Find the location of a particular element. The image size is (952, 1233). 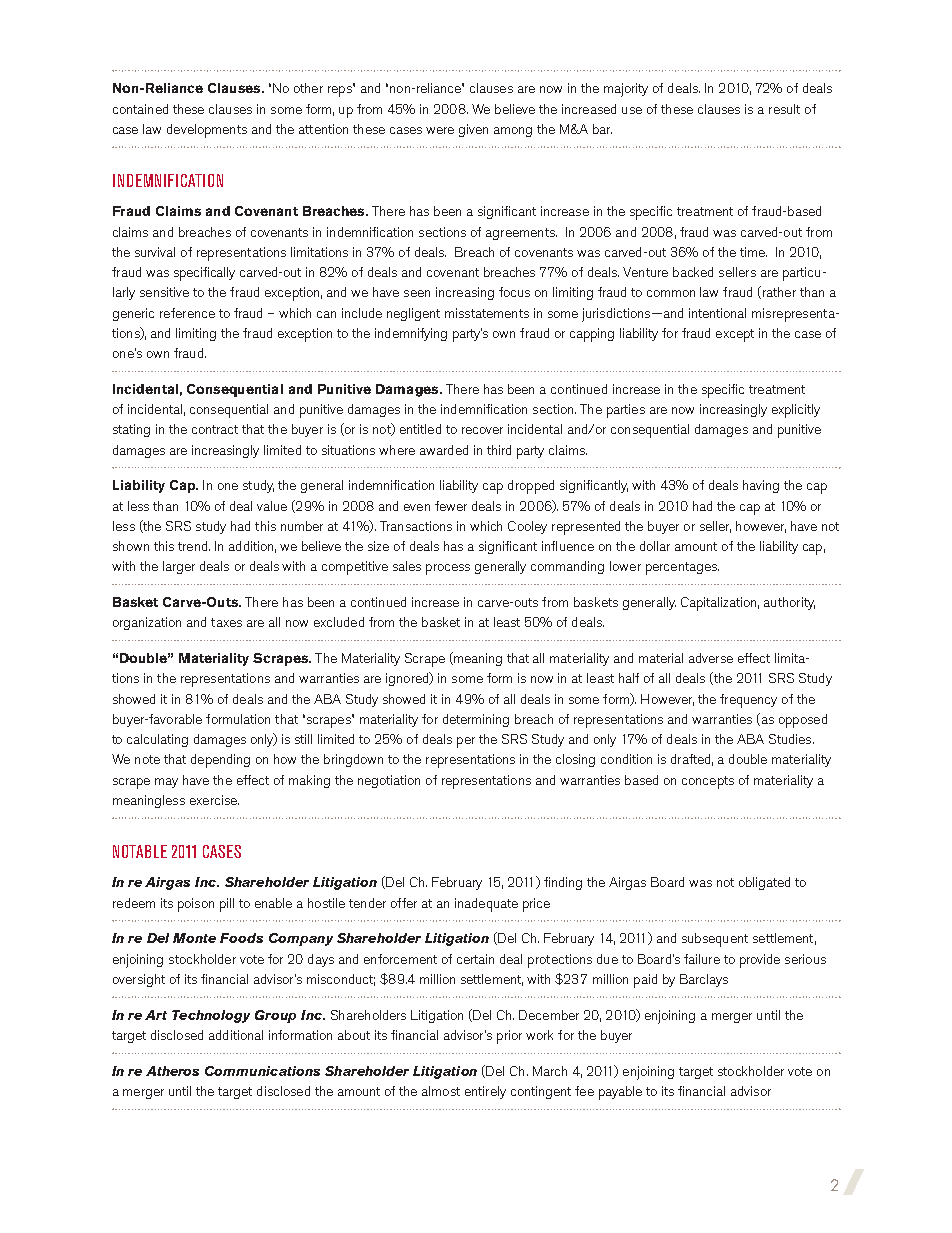

Atheros is located at coordinates (172, 1071).
